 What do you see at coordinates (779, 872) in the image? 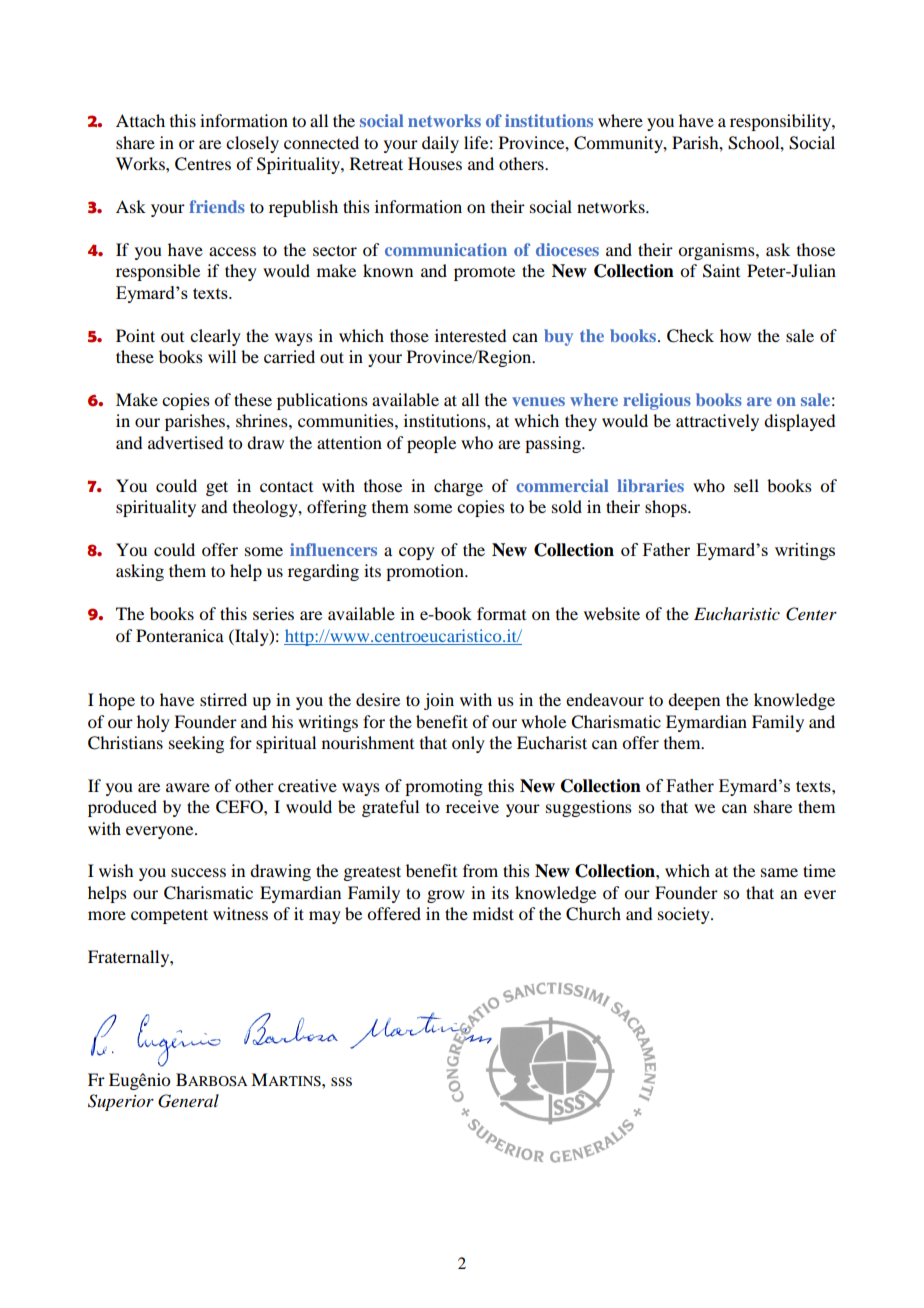
I see `same` at bounding box center [779, 872].
